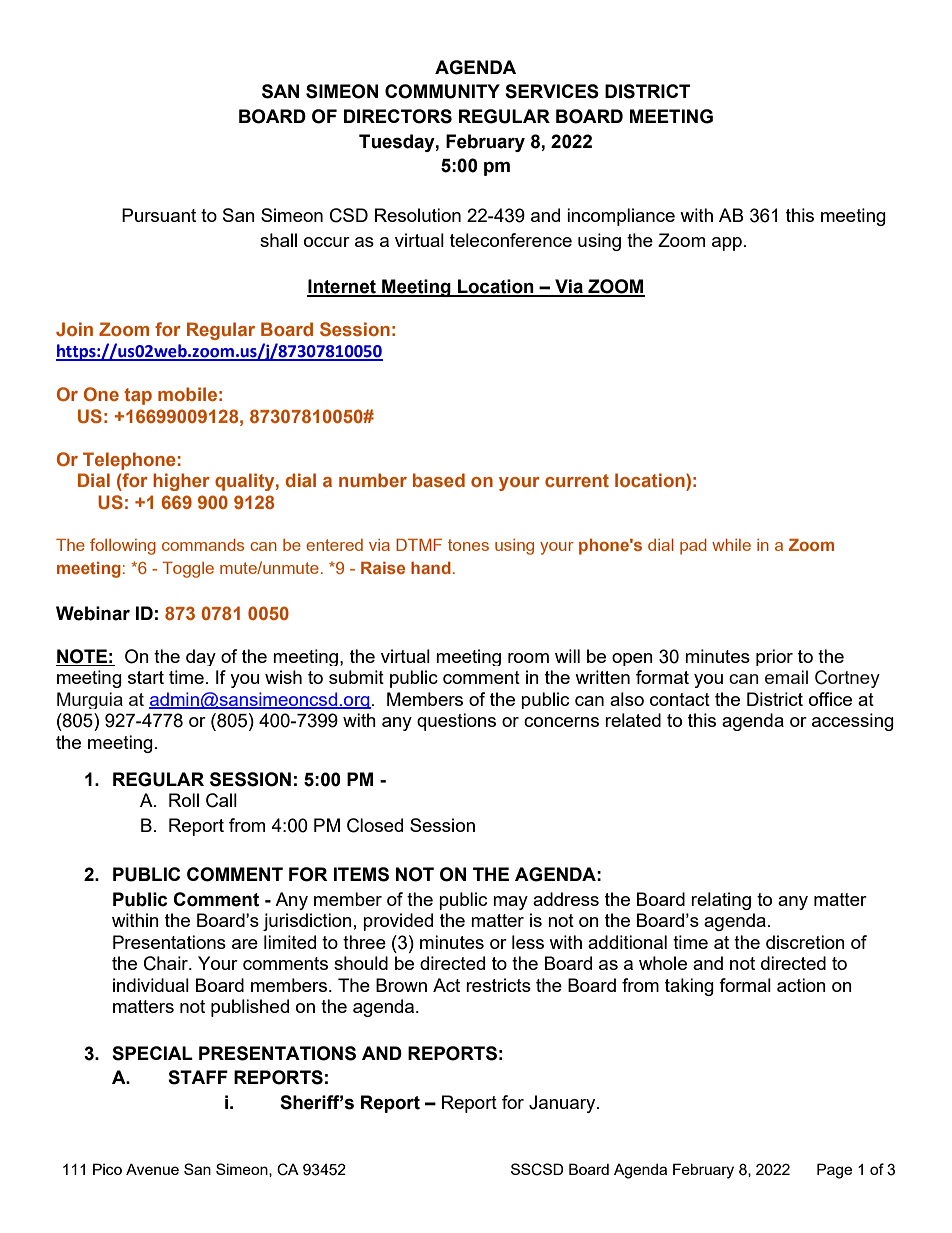 The image size is (952, 1233). What do you see at coordinates (159, 215) in the image?
I see `Pursuant` at bounding box center [159, 215].
